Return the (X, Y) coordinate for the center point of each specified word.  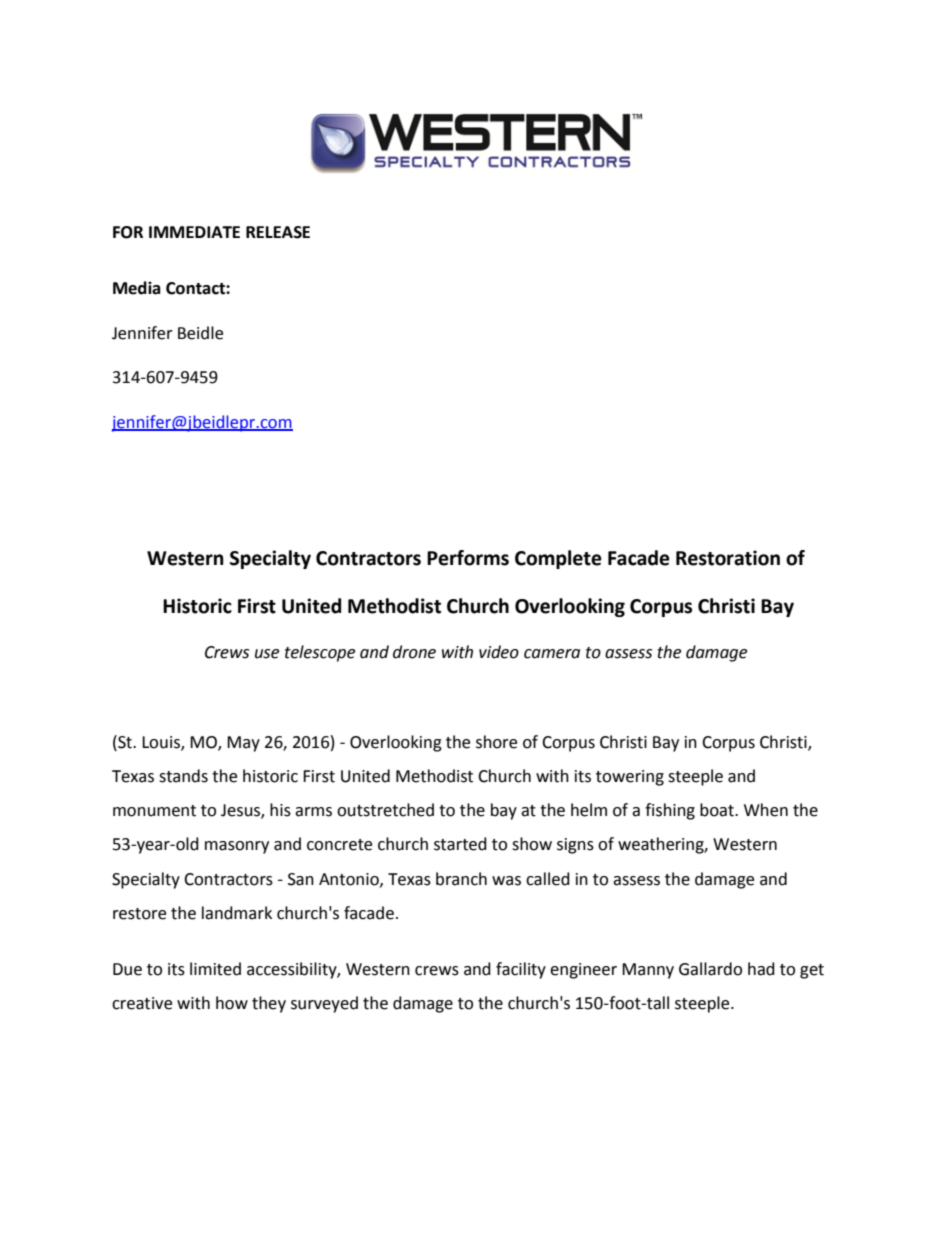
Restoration (728, 558)
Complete (558, 559)
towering (630, 778)
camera (552, 654)
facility (521, 970)
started (460, 844)
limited (215, 969)
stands (183, 776)
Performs (468, 558)
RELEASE (278, 232)
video (499, 652)
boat (718, 810)
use (267, 654)
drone (414, 652)
